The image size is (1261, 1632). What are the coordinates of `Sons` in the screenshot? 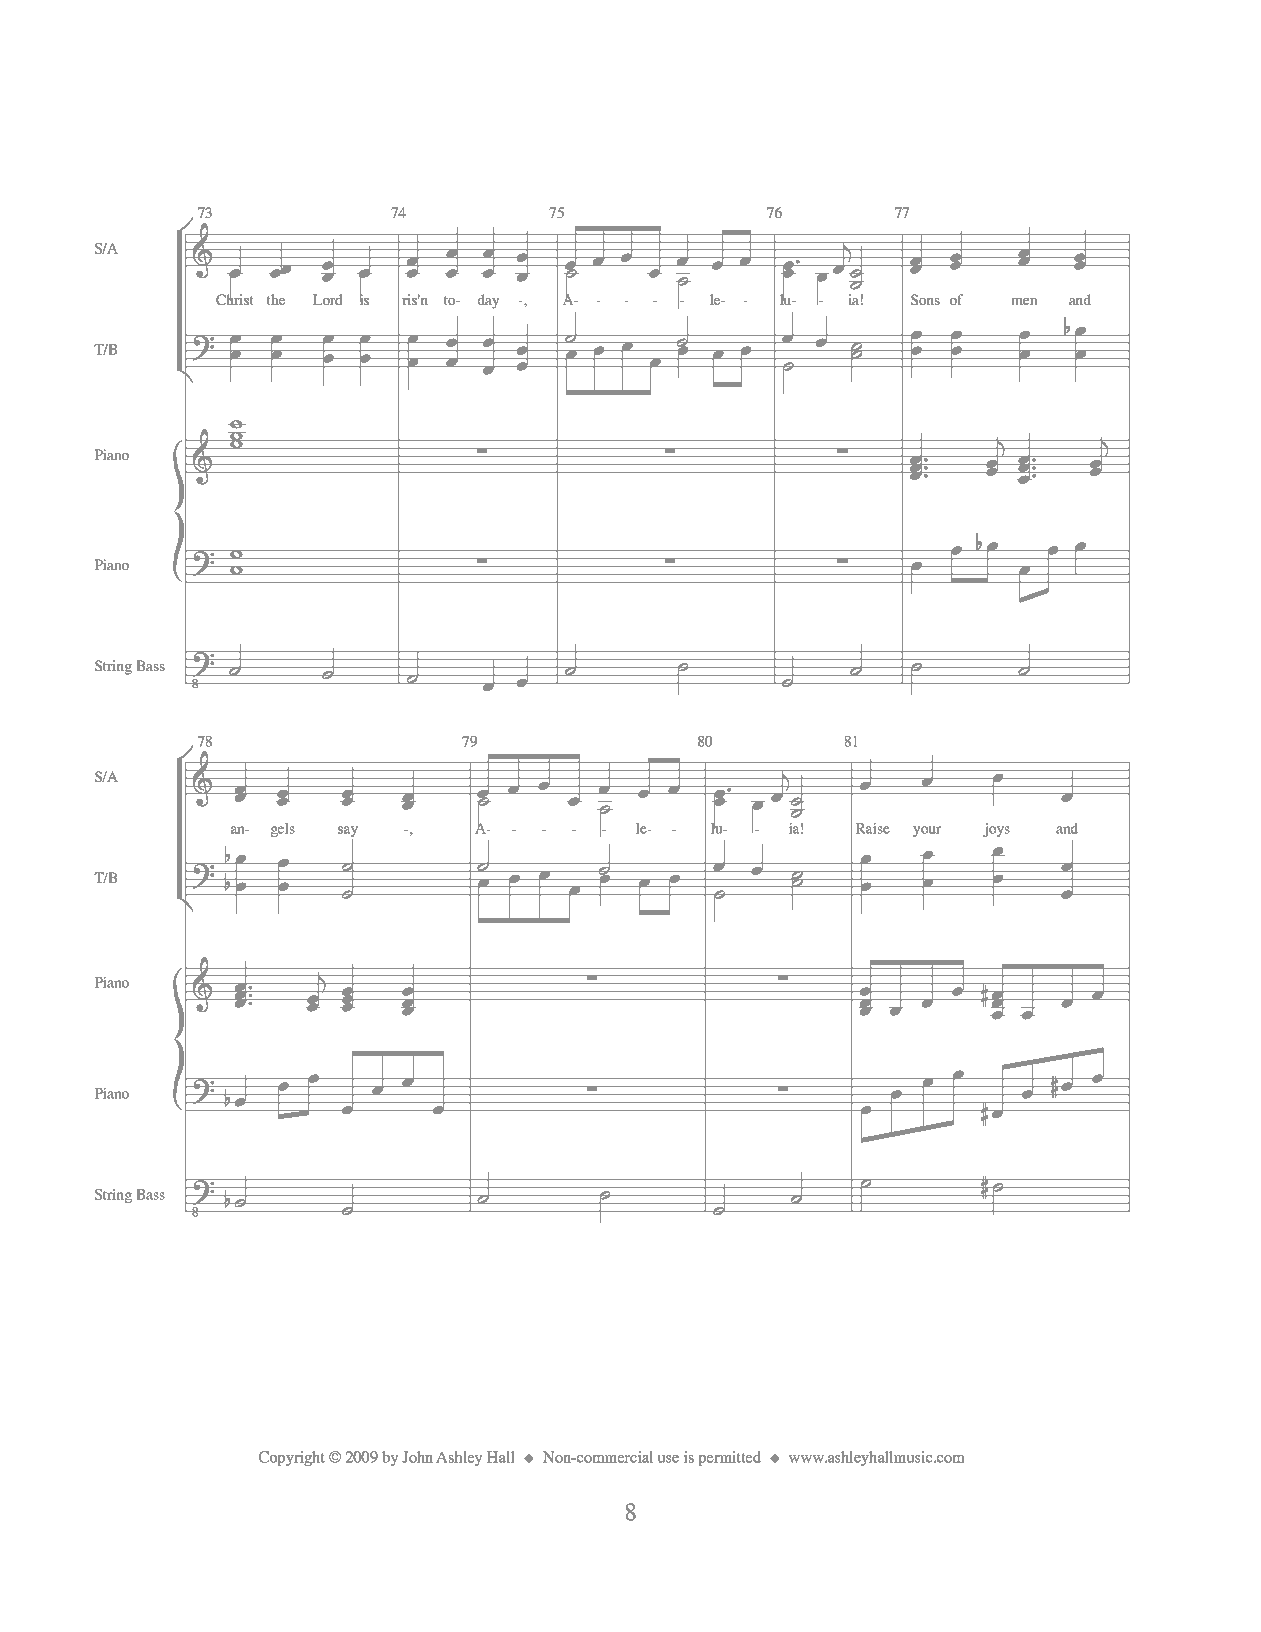 It's located at (925, 299).
